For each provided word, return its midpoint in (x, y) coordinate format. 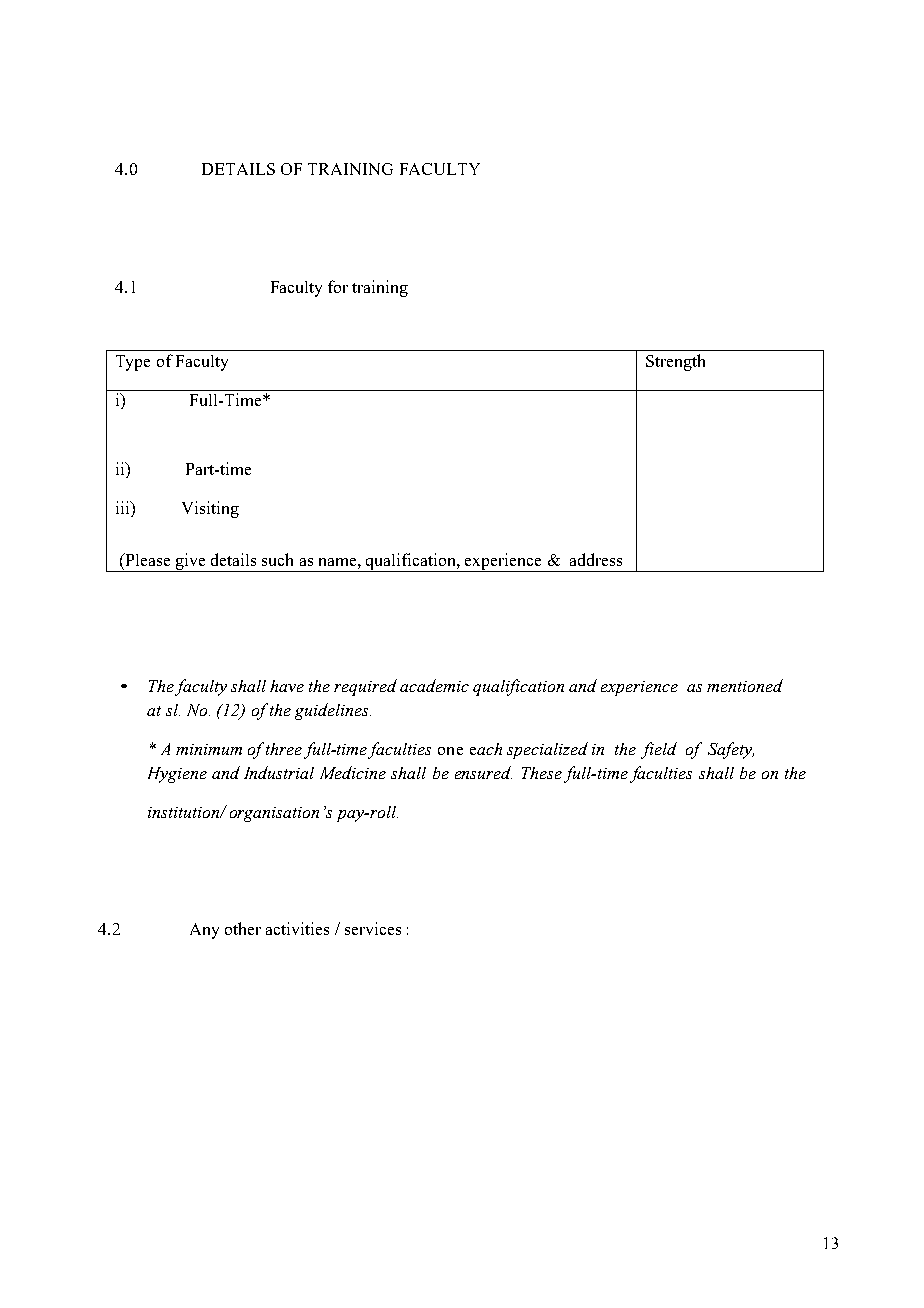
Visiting (210, 509)
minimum (209, 749)
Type (133, 363)
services (373, 928)
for (338, 286)
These (542, 773)
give (190, 562)
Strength (675, 362)
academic (434, 685)
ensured (483, 772)
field (659, 750)
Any (204, 931)
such (277, 559)
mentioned (745, 685)
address (596, 559)
